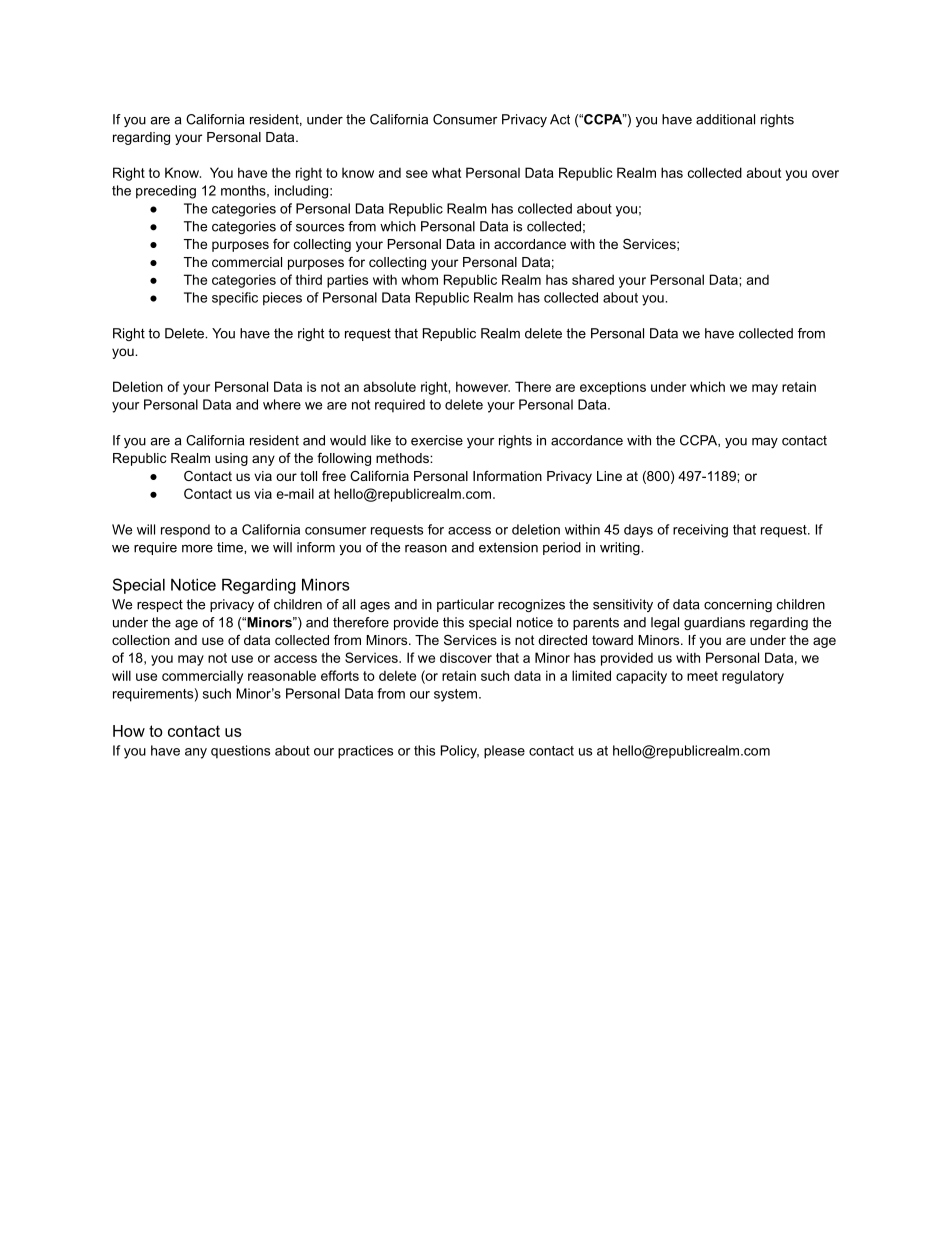 The image size is (952, 1233). What do you see at coordinates (609, 476) in the screenshot?
I see `Line` at bounding box center [609, 476].
